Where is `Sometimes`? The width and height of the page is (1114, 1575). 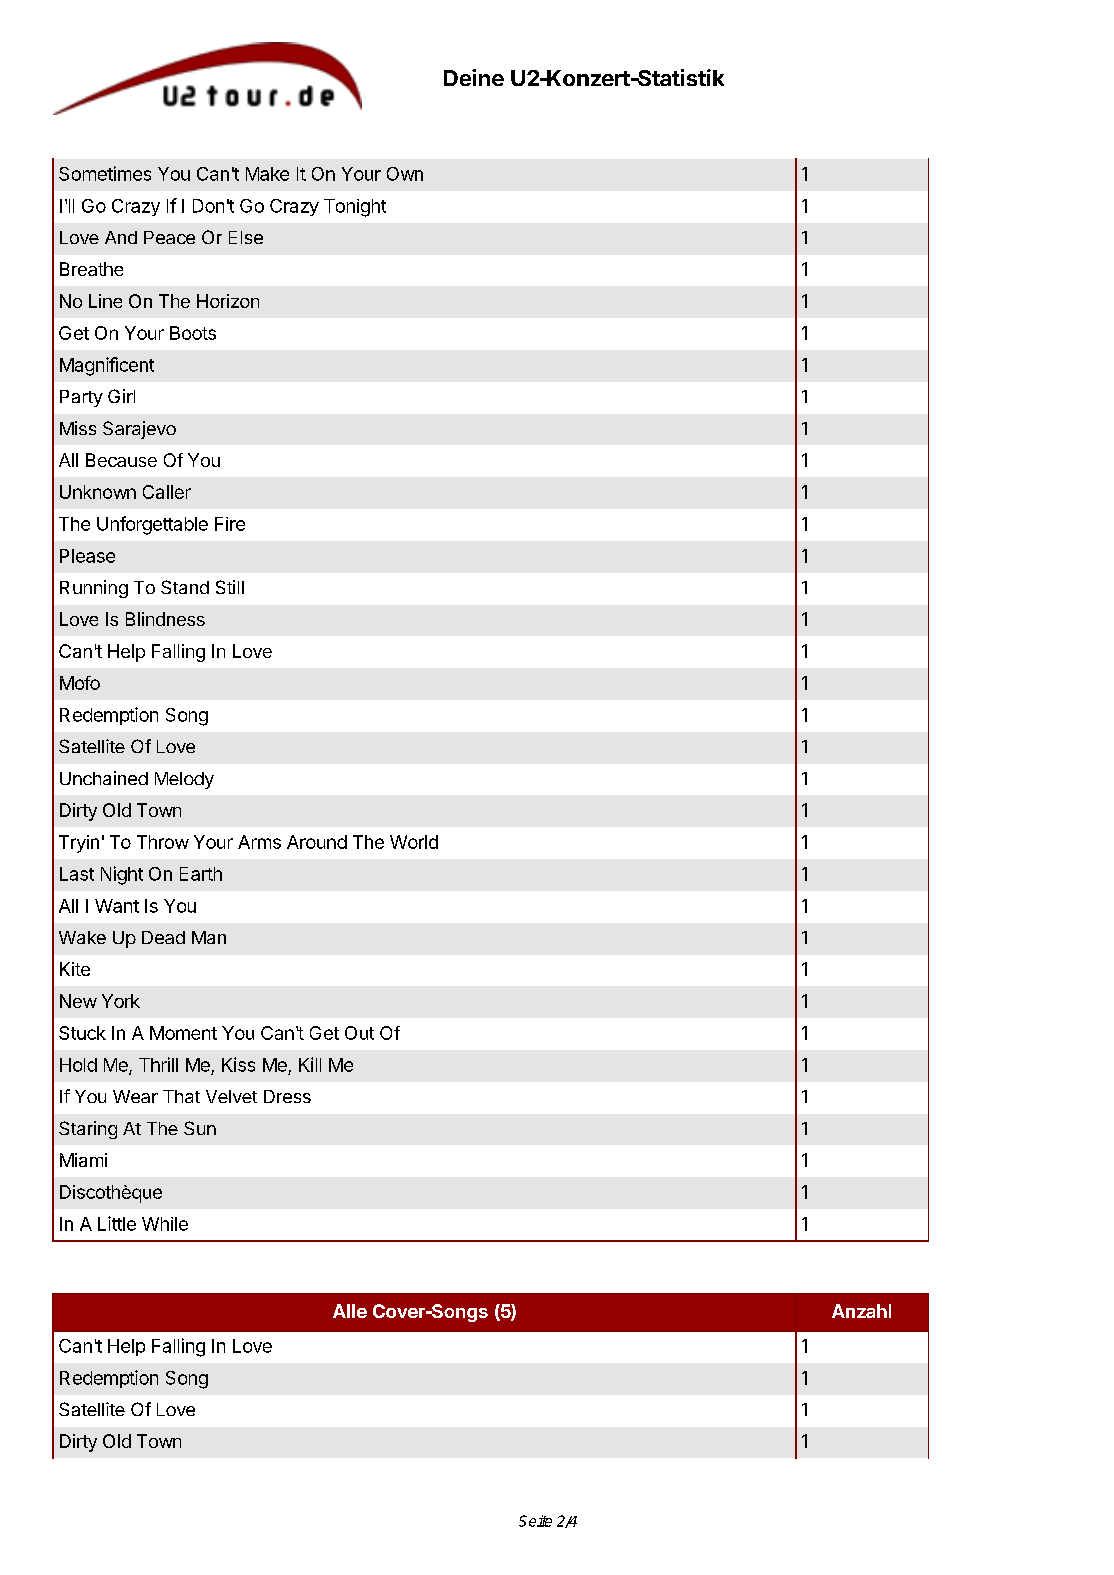 Sometimes is located at coordinates (105, 173).
